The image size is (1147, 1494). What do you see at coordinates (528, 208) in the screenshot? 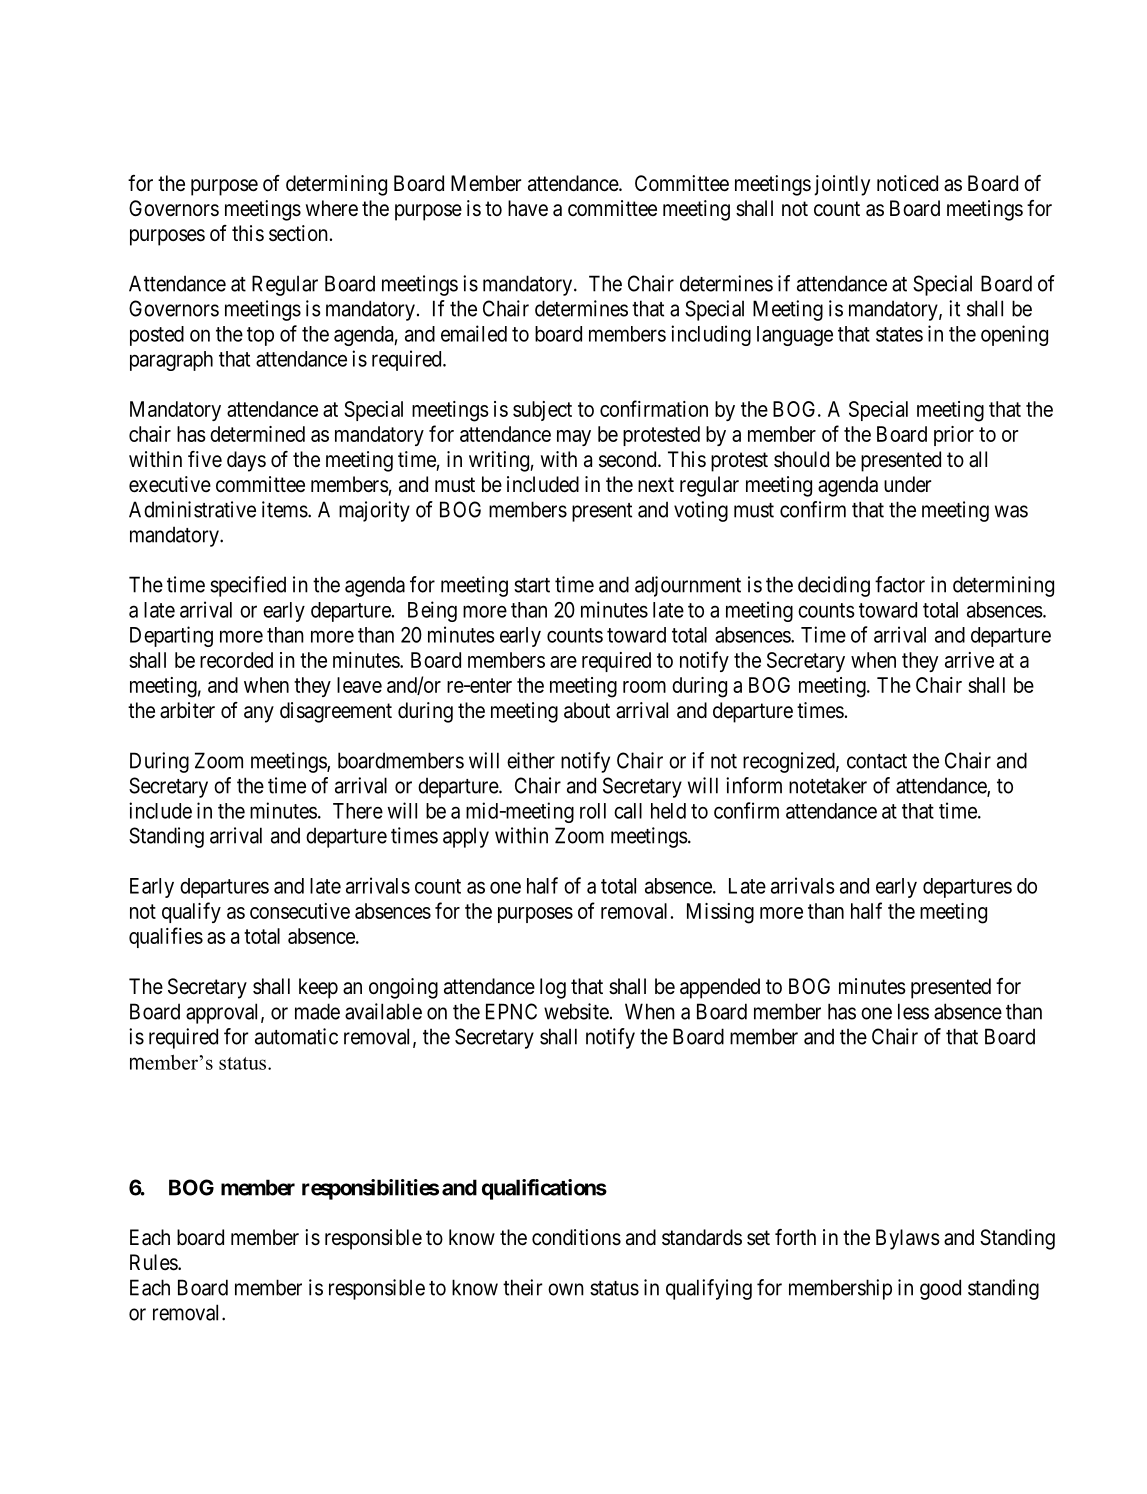
I see `have` at bounding box center [528, 208].
